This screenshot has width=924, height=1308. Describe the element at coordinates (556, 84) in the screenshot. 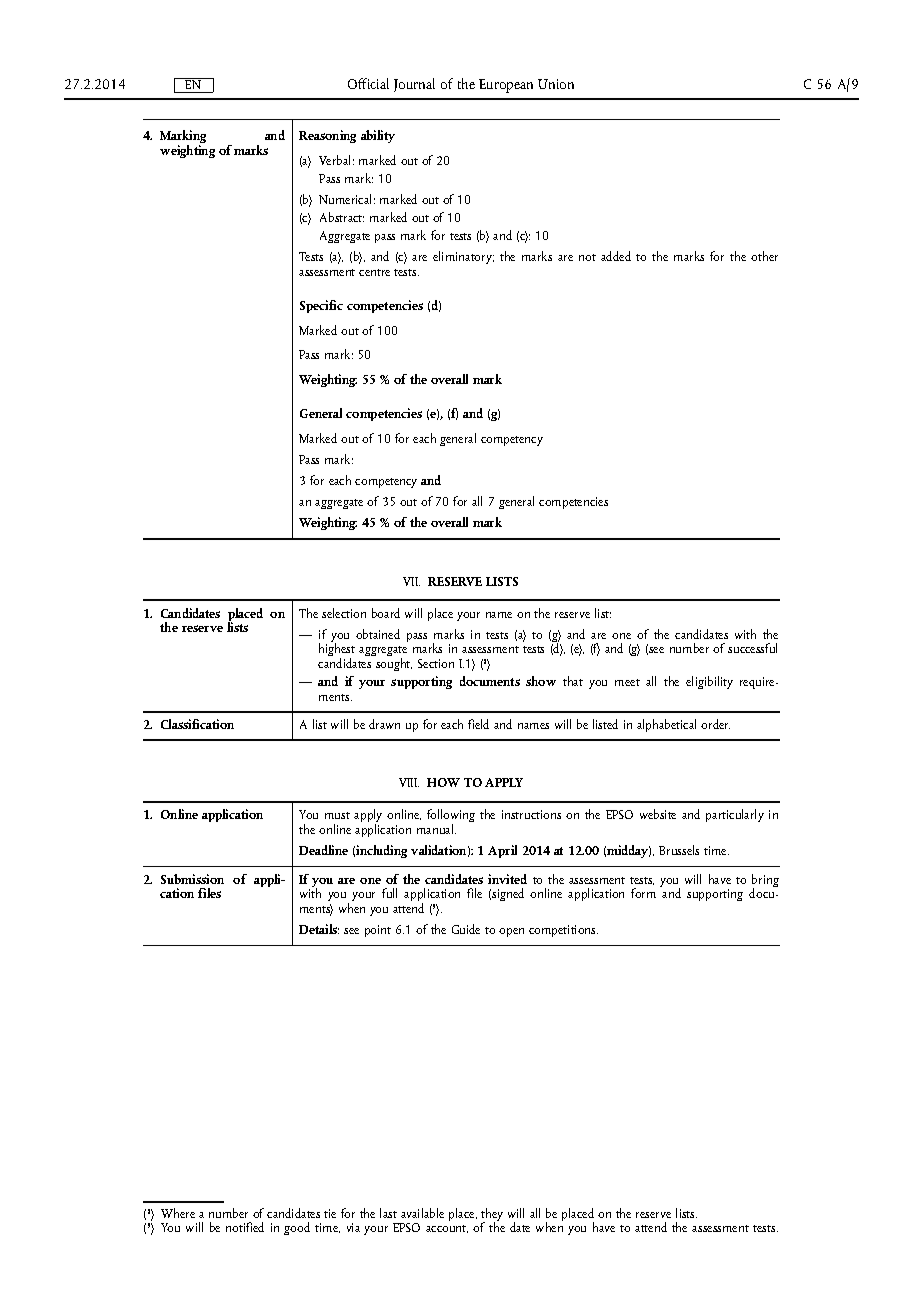

I see `Union` at that location.
